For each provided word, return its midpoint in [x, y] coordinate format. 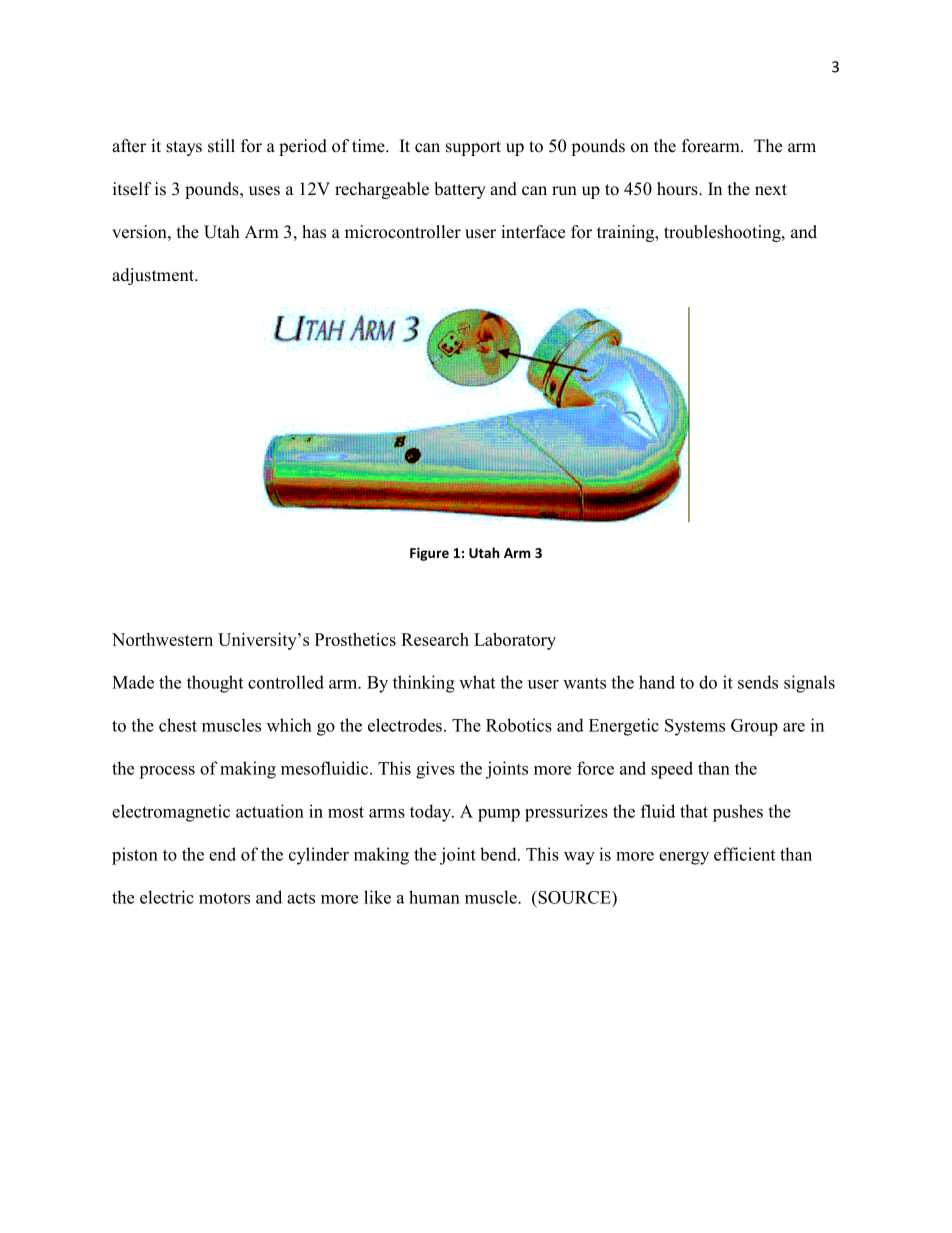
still [221, 146]
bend [499, 854]
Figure [429, 554]
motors [224, 898]
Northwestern [162, 639]
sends [758, 682]
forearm [712, 146]
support [473, 148]
